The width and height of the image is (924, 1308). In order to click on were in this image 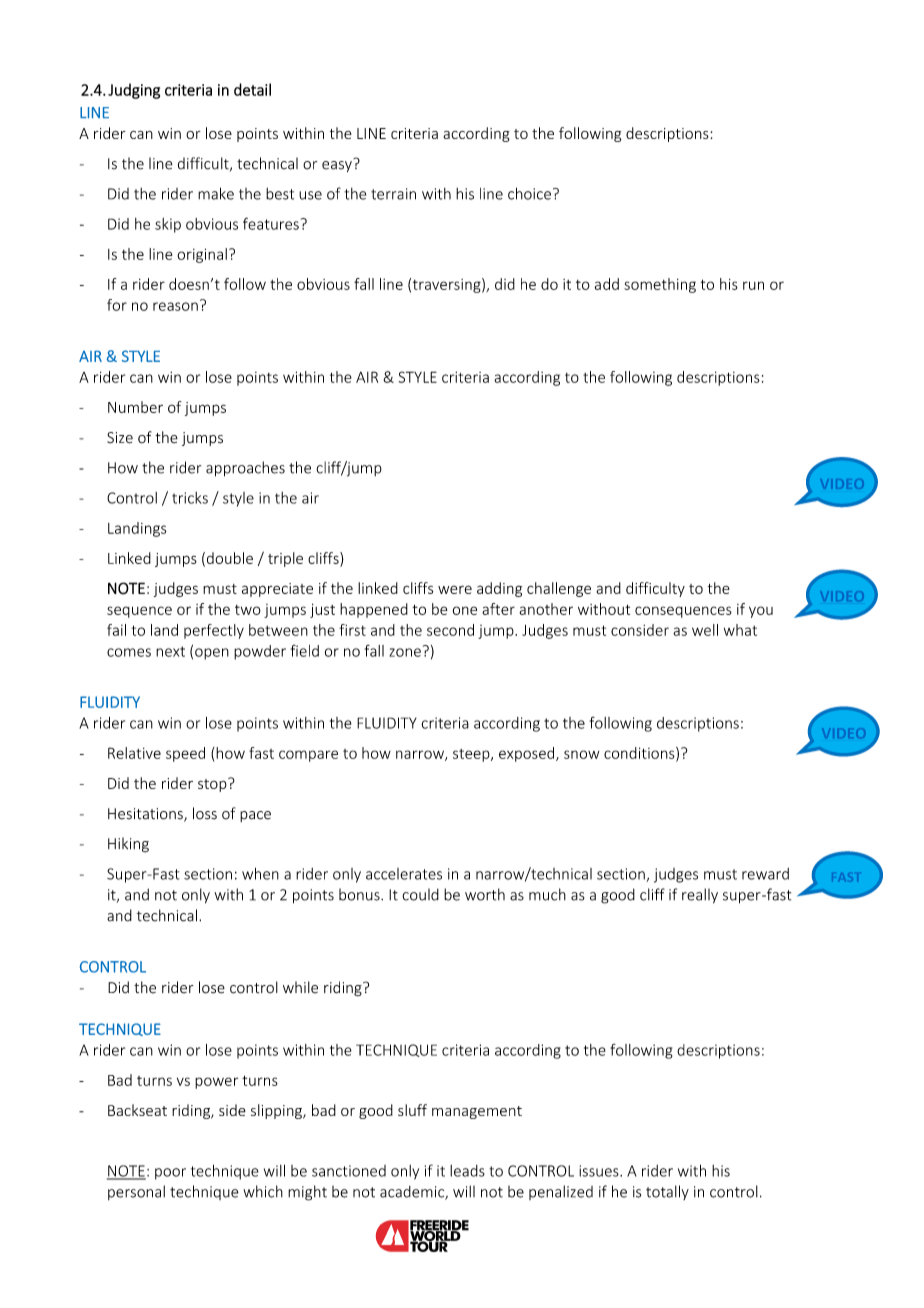, I will do `click(455, 589)`.
